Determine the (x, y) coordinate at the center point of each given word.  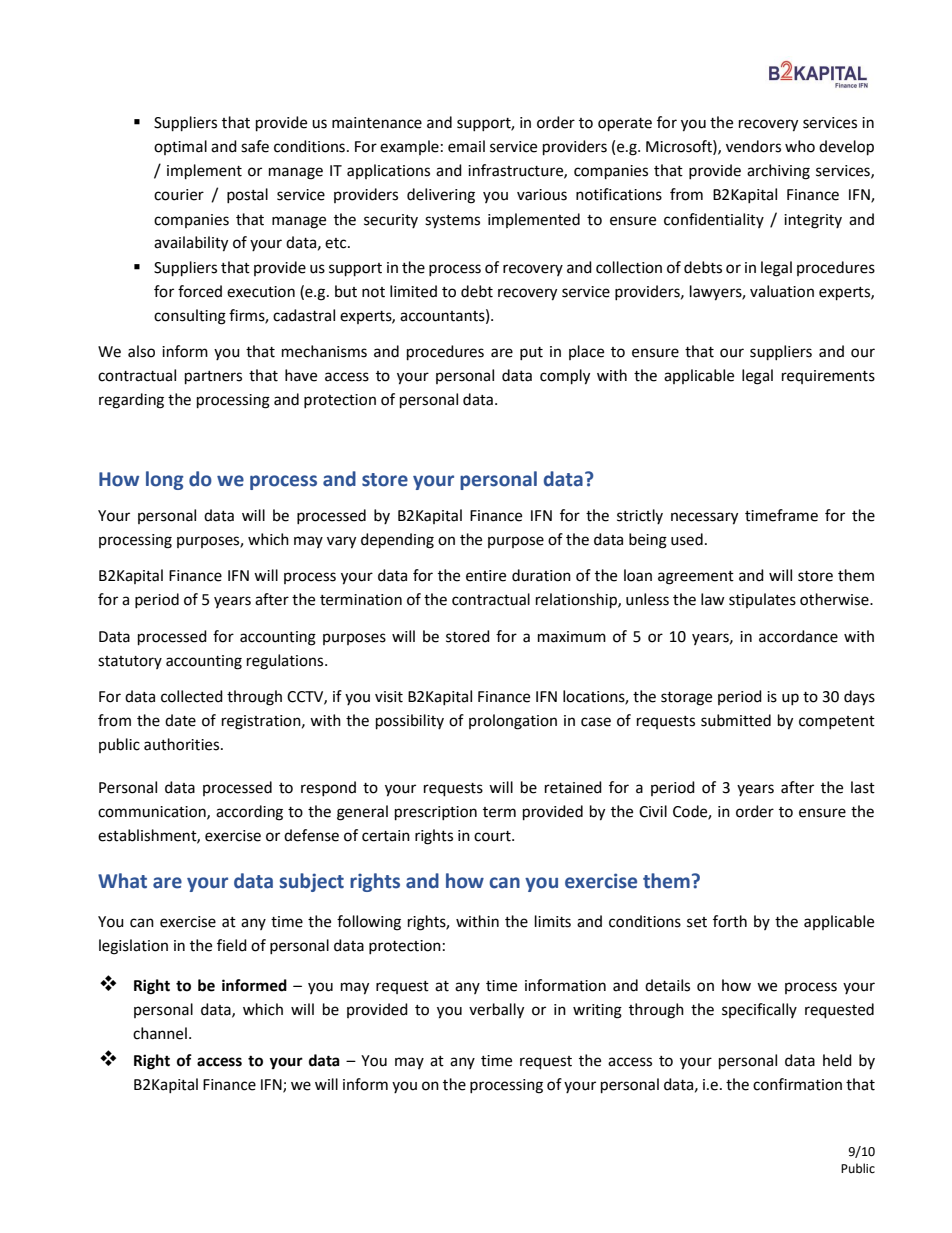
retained (573, 787)
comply (565, 377)
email (466, 146)
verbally (496, 1011)
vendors (753, 146)
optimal (180, 147)
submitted (736, 720)
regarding (131, 401)
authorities (183, 744)
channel (160, 1033)
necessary (704, 518)
